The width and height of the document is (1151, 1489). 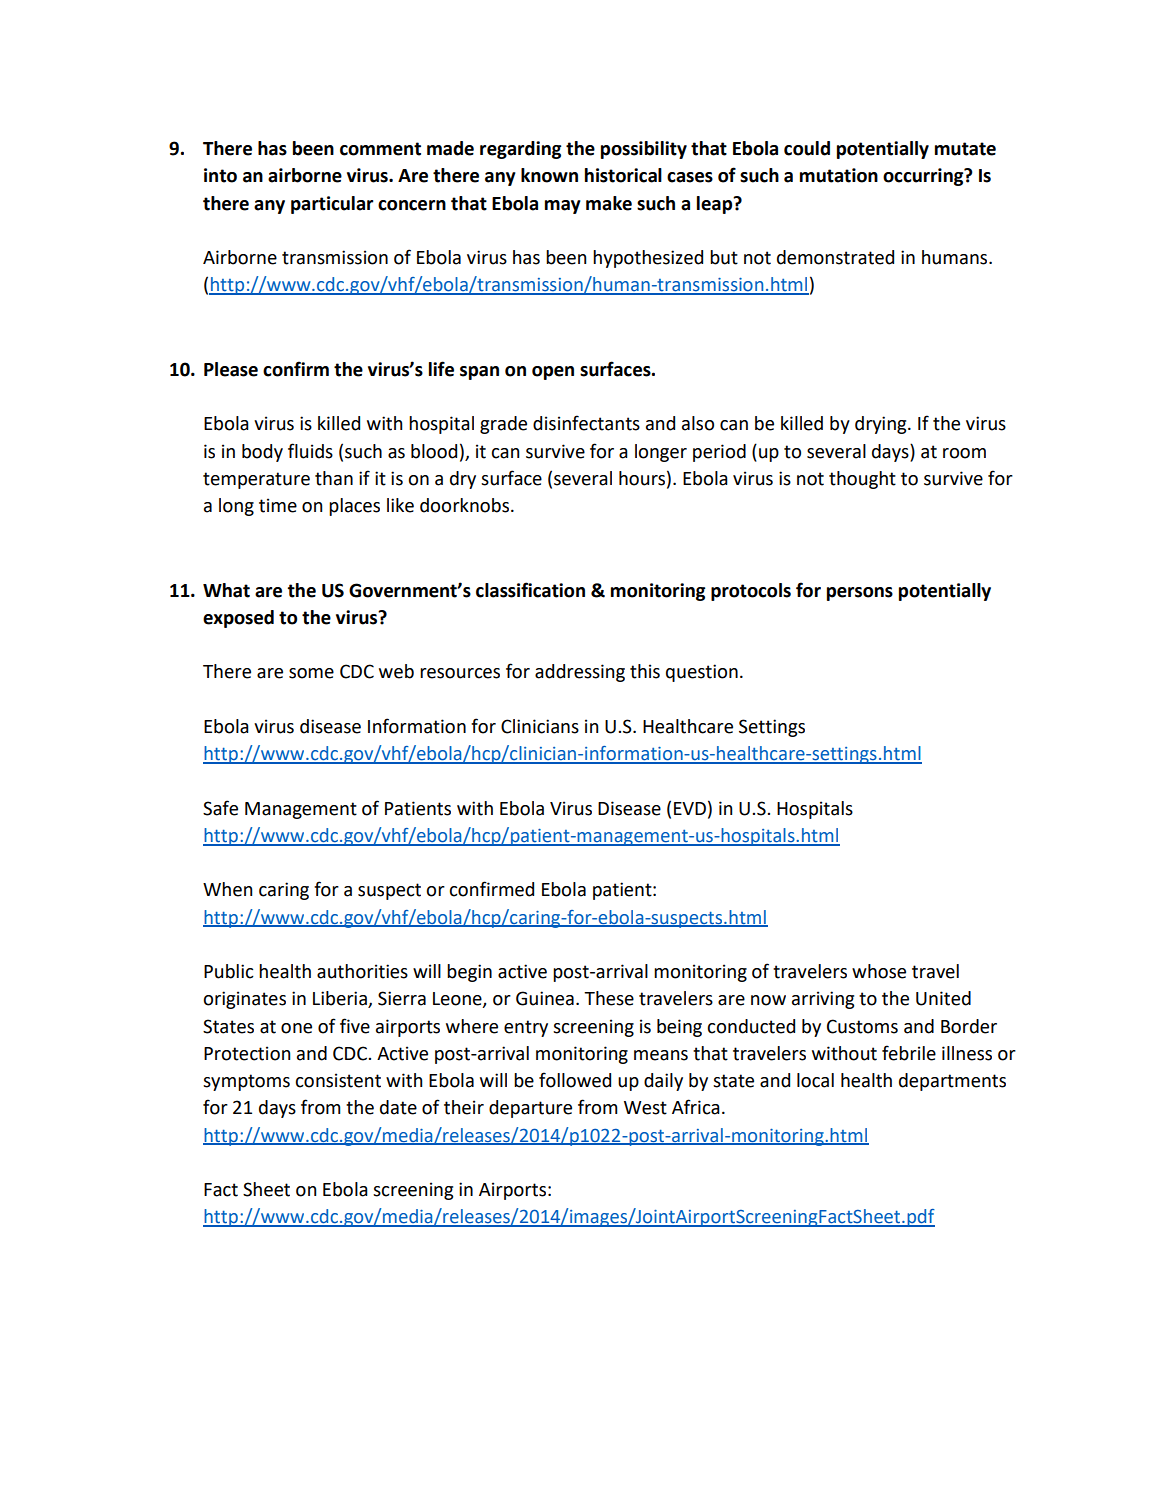 I want to click on thought, so click(x=862, y=480).
